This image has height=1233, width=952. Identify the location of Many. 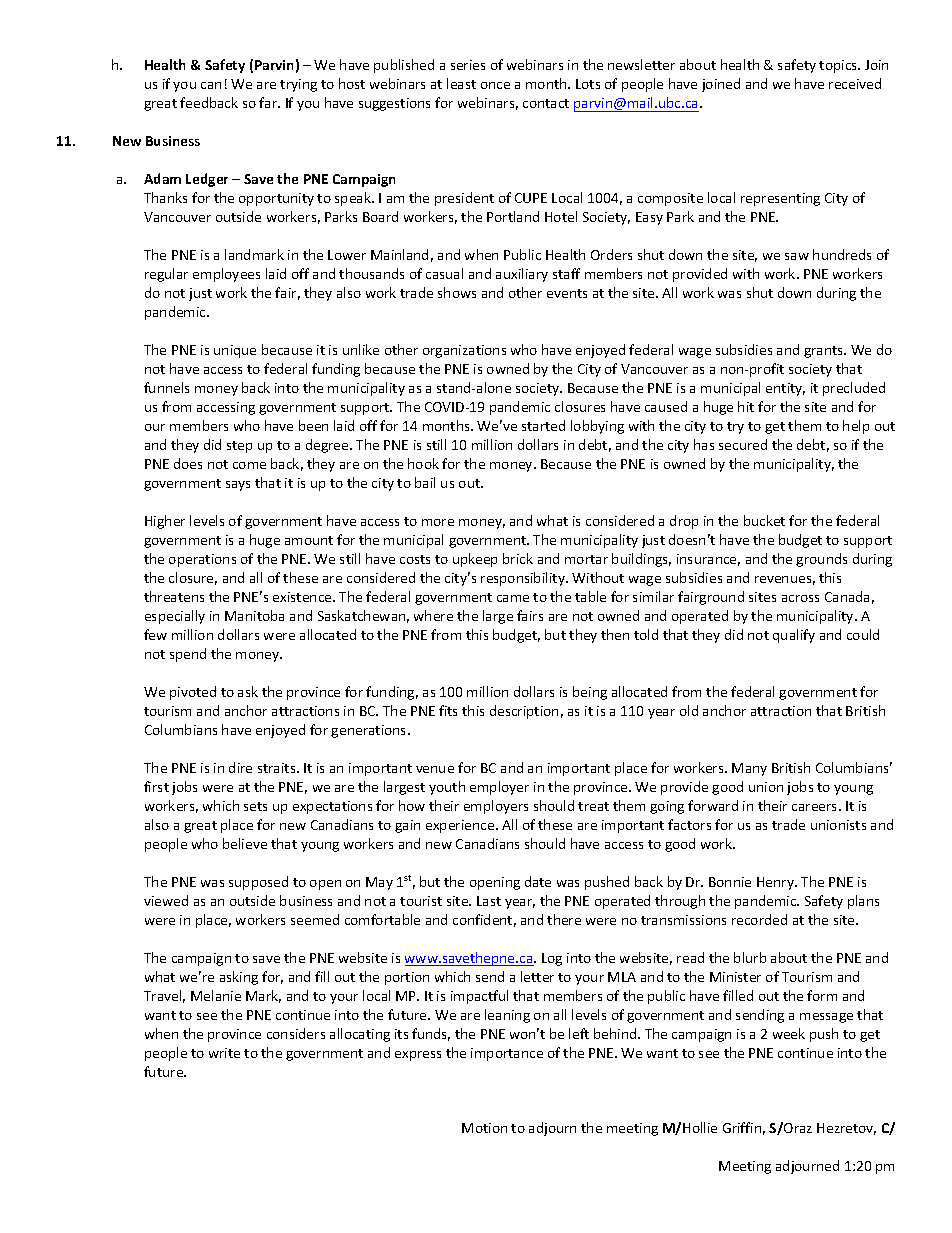
(749, 769).
